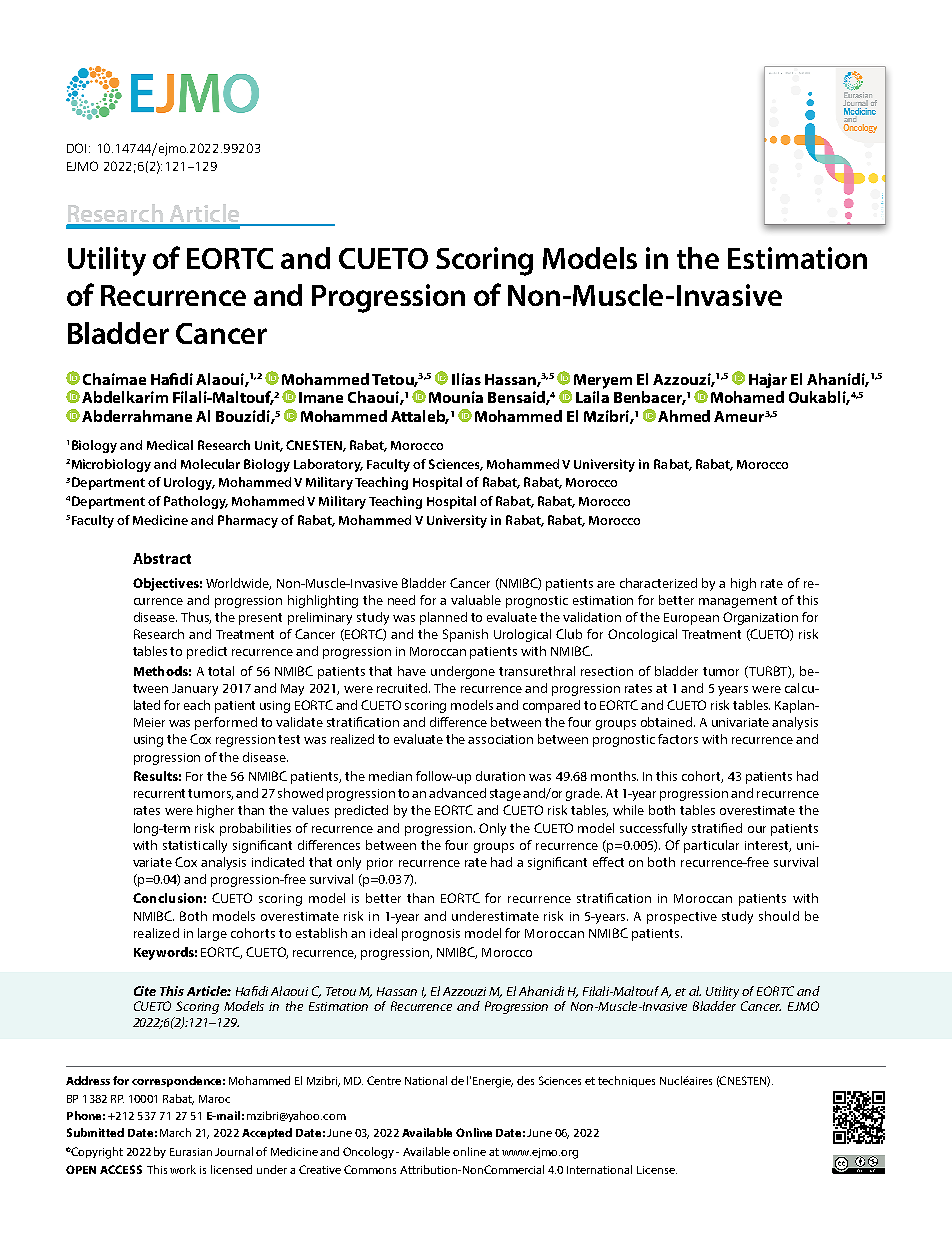 This screenshot has width=952, height=1240. What do you see at coordinates (78, 148) in the screenshot?
I see `DOI` at bounding box center [78, 148].
